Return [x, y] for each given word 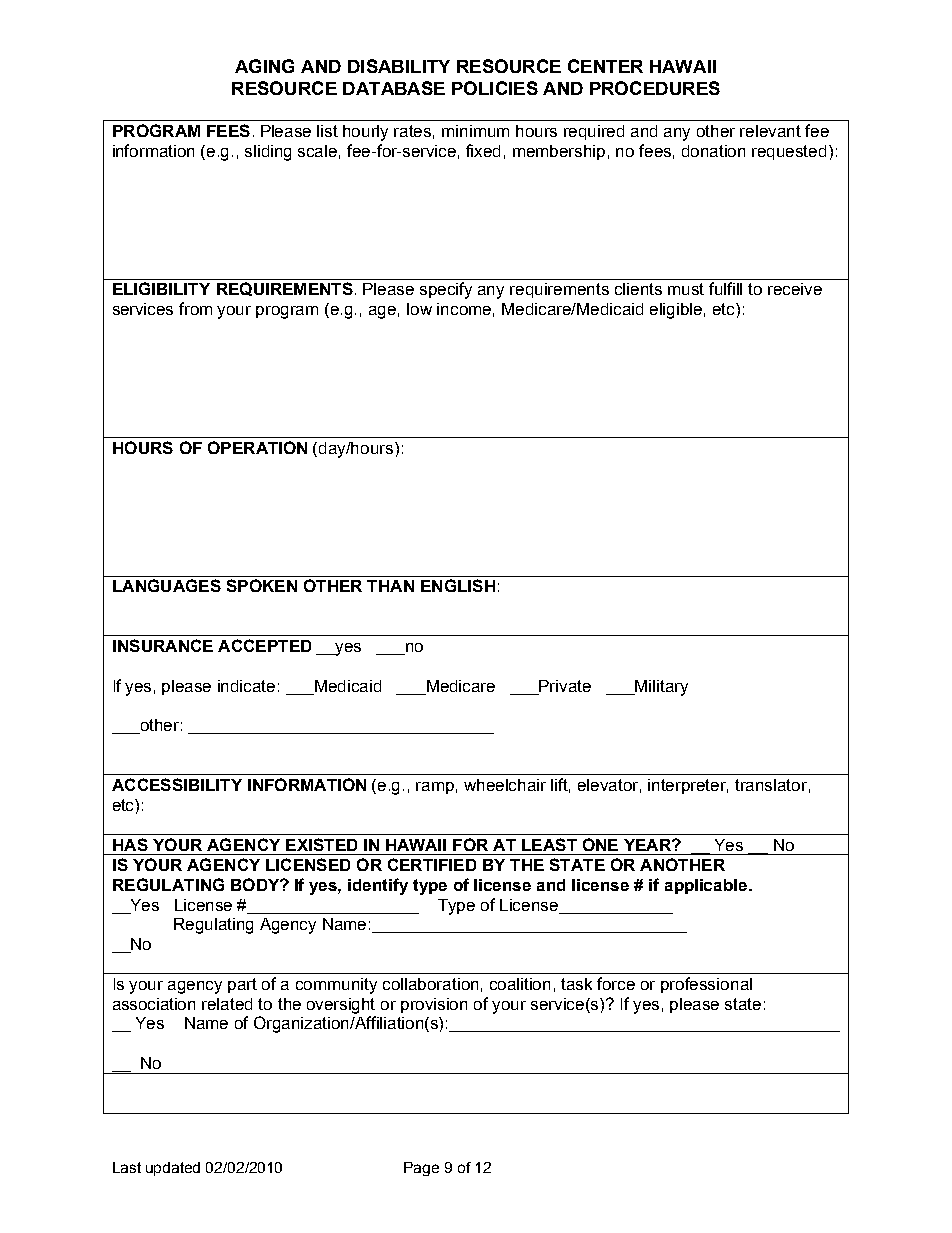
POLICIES [495, 88]
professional [706, 985]
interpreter [688, 786]
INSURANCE [163, 645]
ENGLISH [458, 585]
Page [421, 1169]
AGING [264, 66]
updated [173, 1169]
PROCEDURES [655, 88]
